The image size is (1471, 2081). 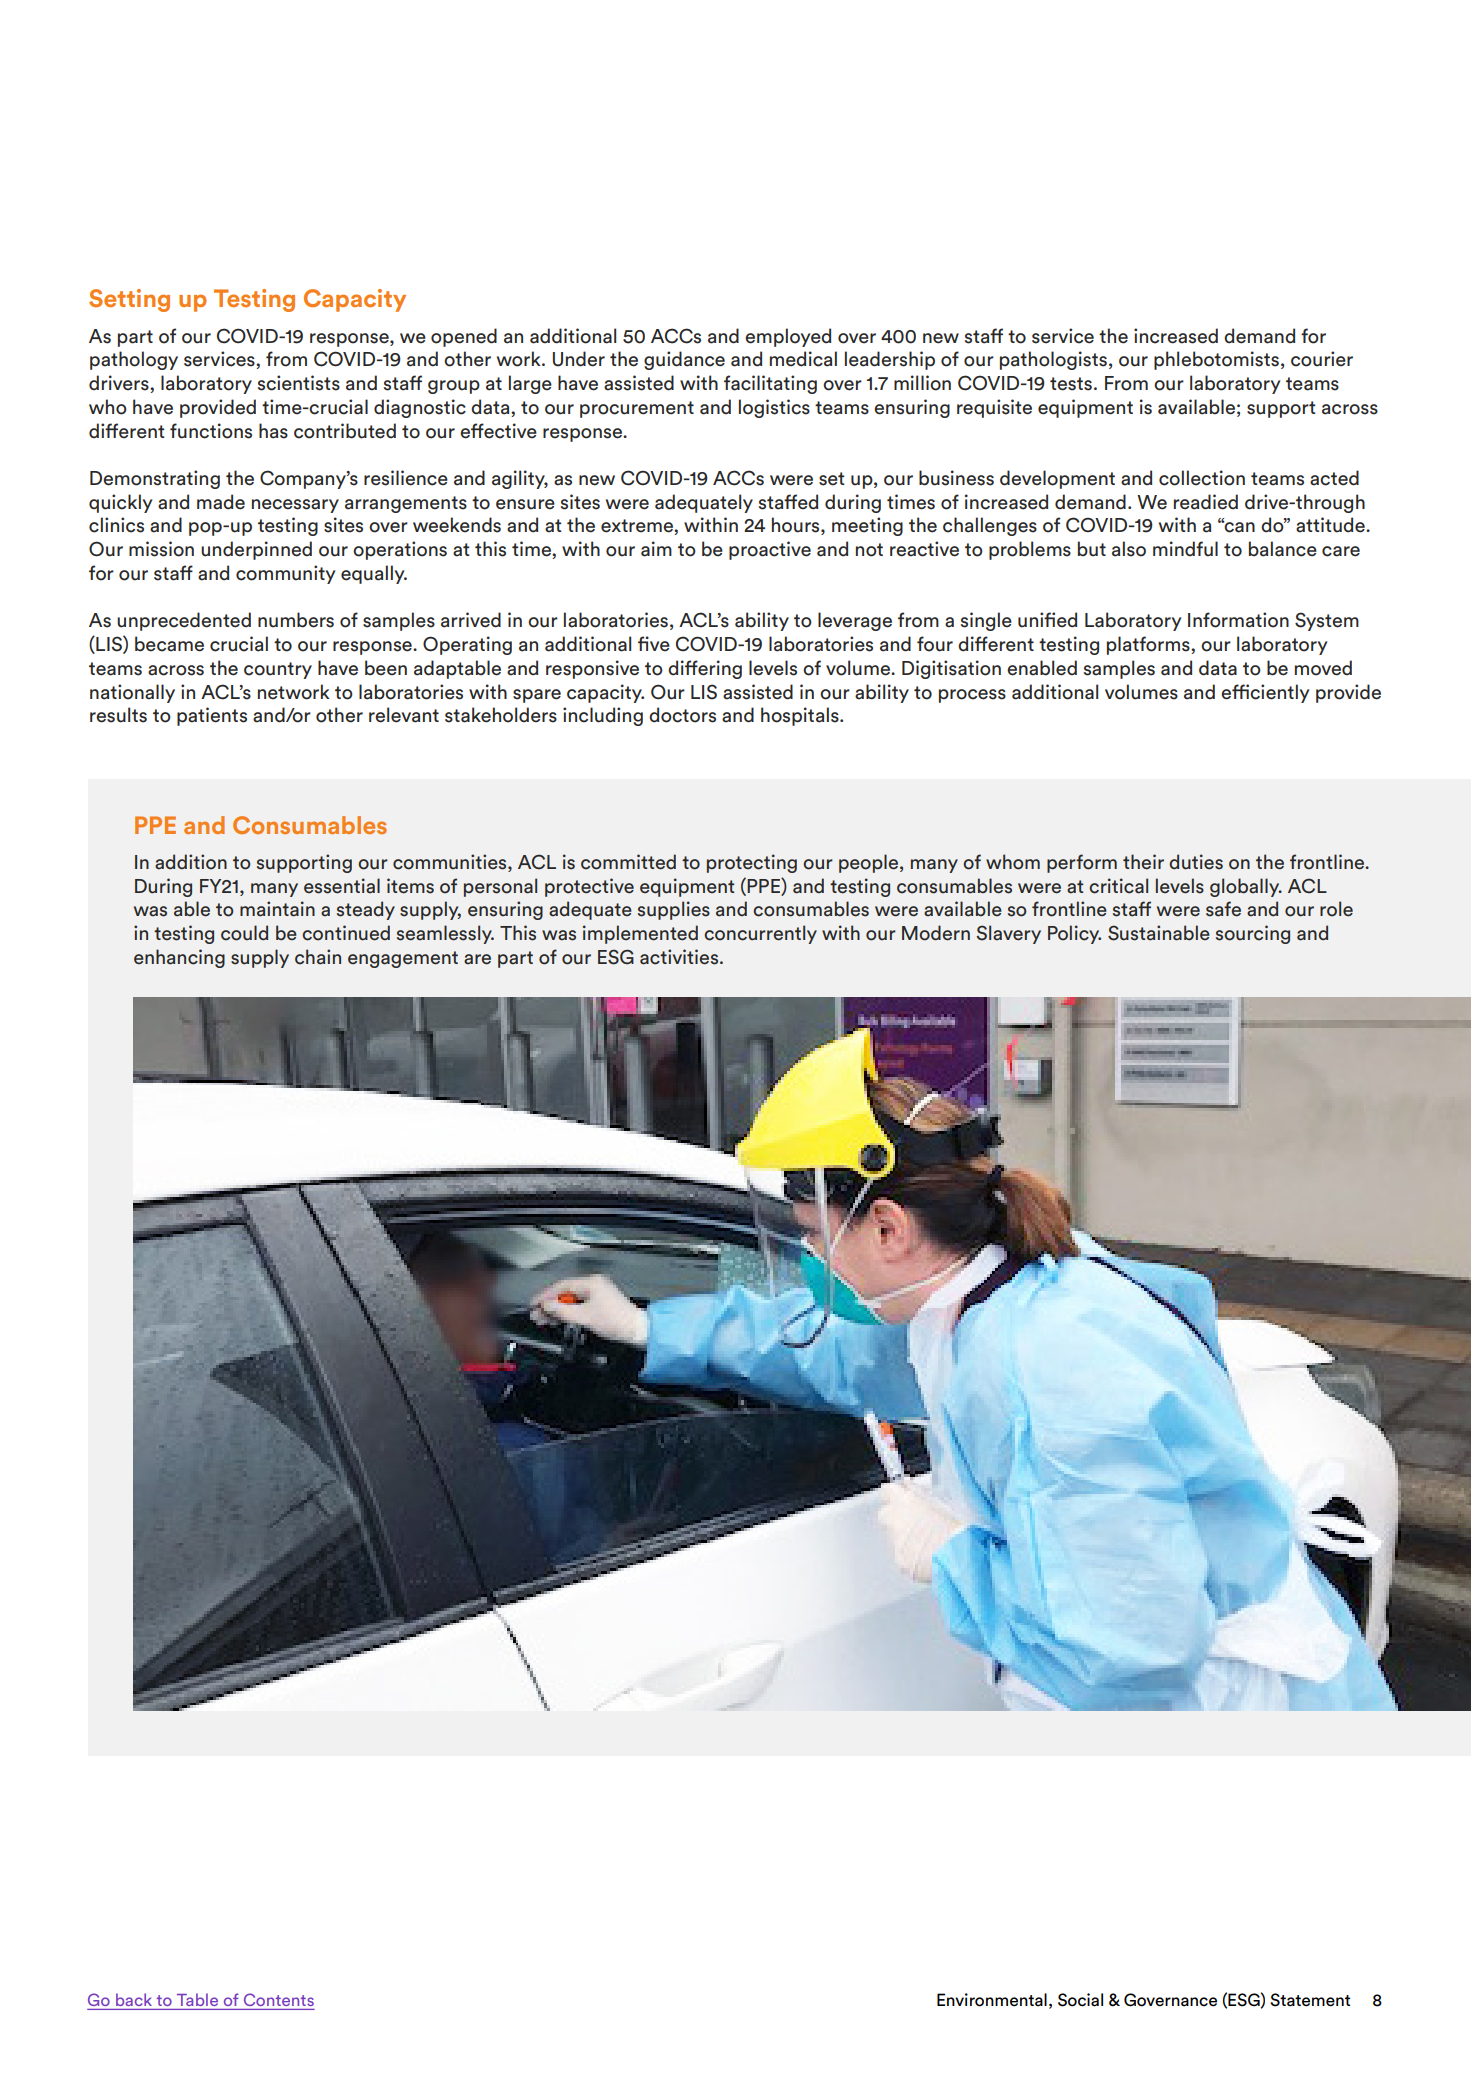 What do you see at coordinates (1080, 2000) in the screenshot?
I see `Social` at bounding box center [1080, 2000].
